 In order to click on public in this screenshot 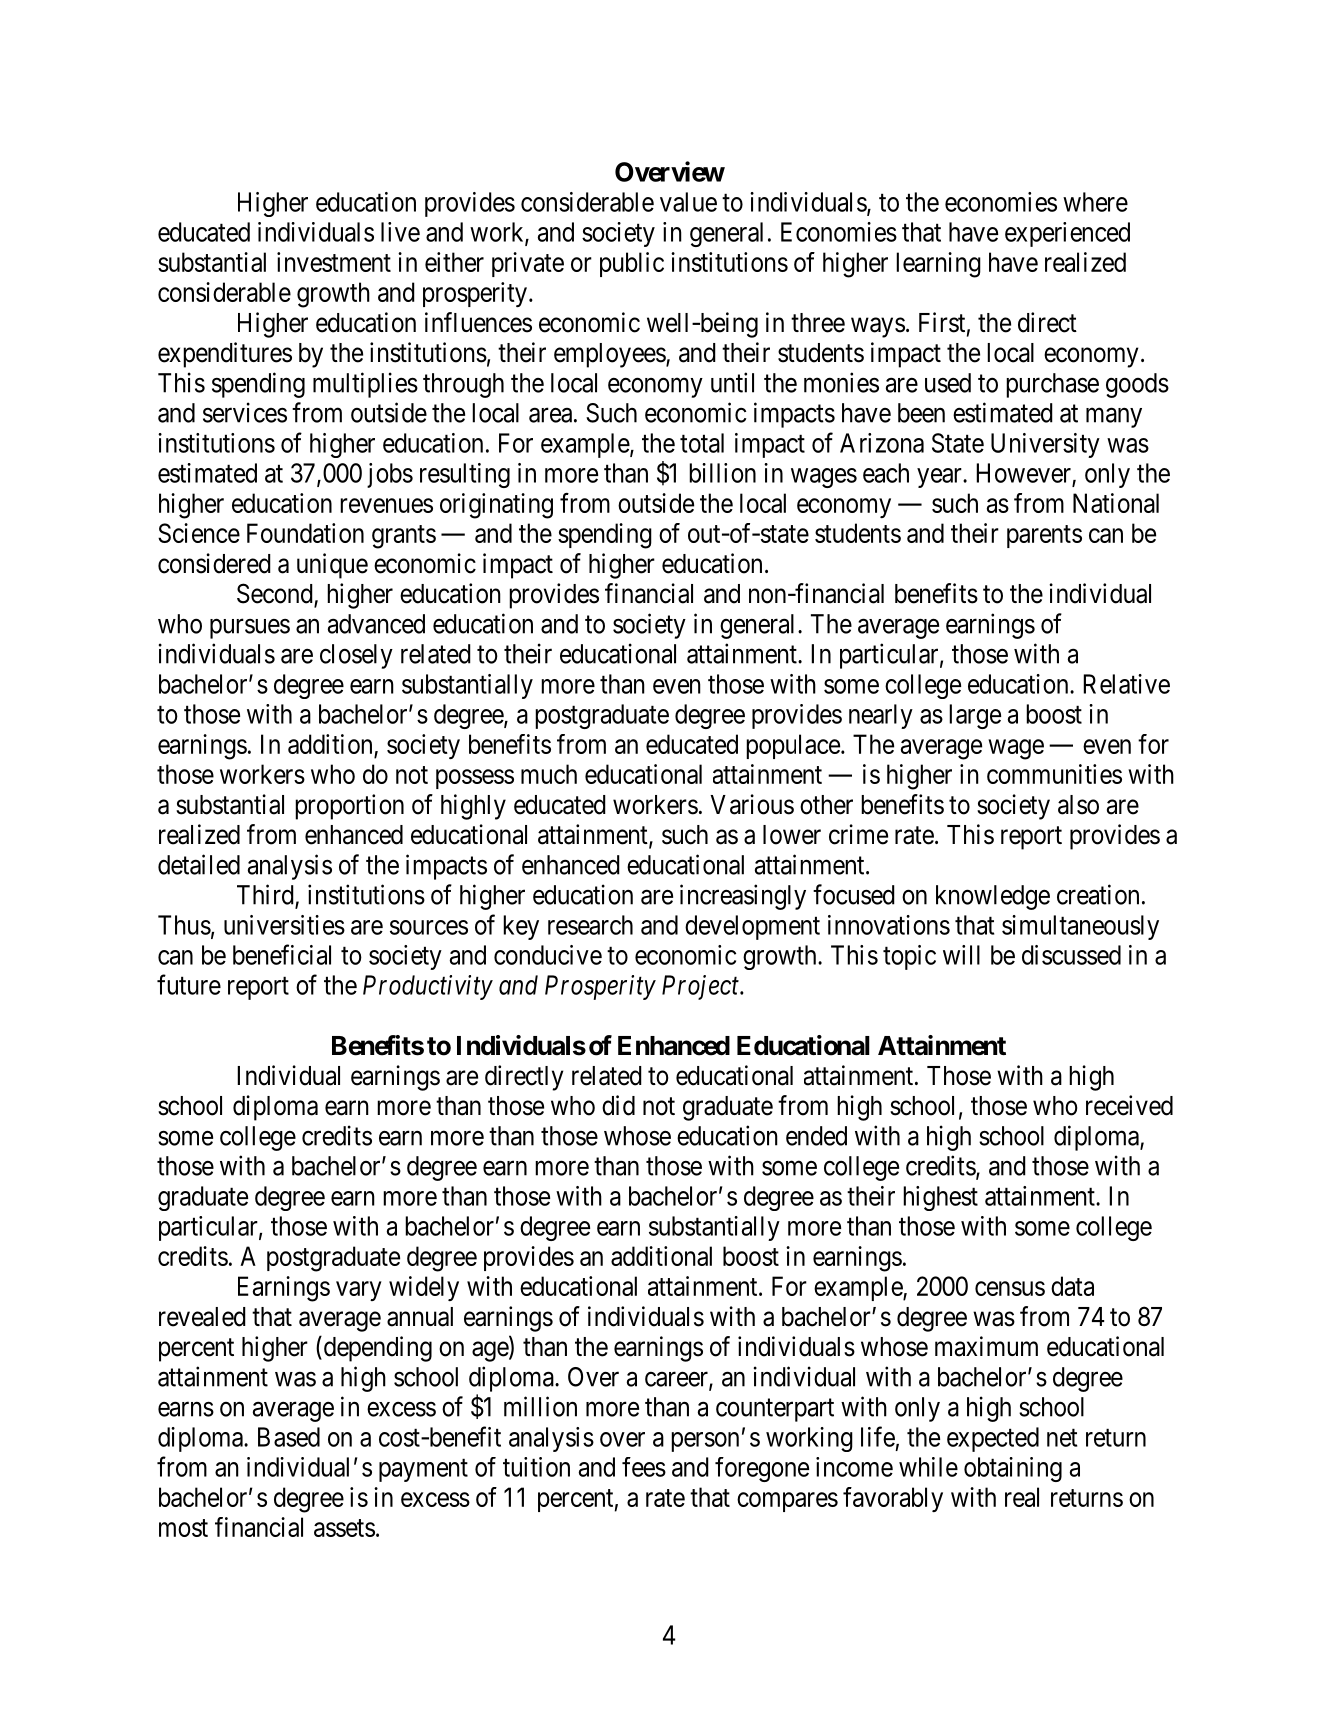, I will do `click(632, 264)`.
